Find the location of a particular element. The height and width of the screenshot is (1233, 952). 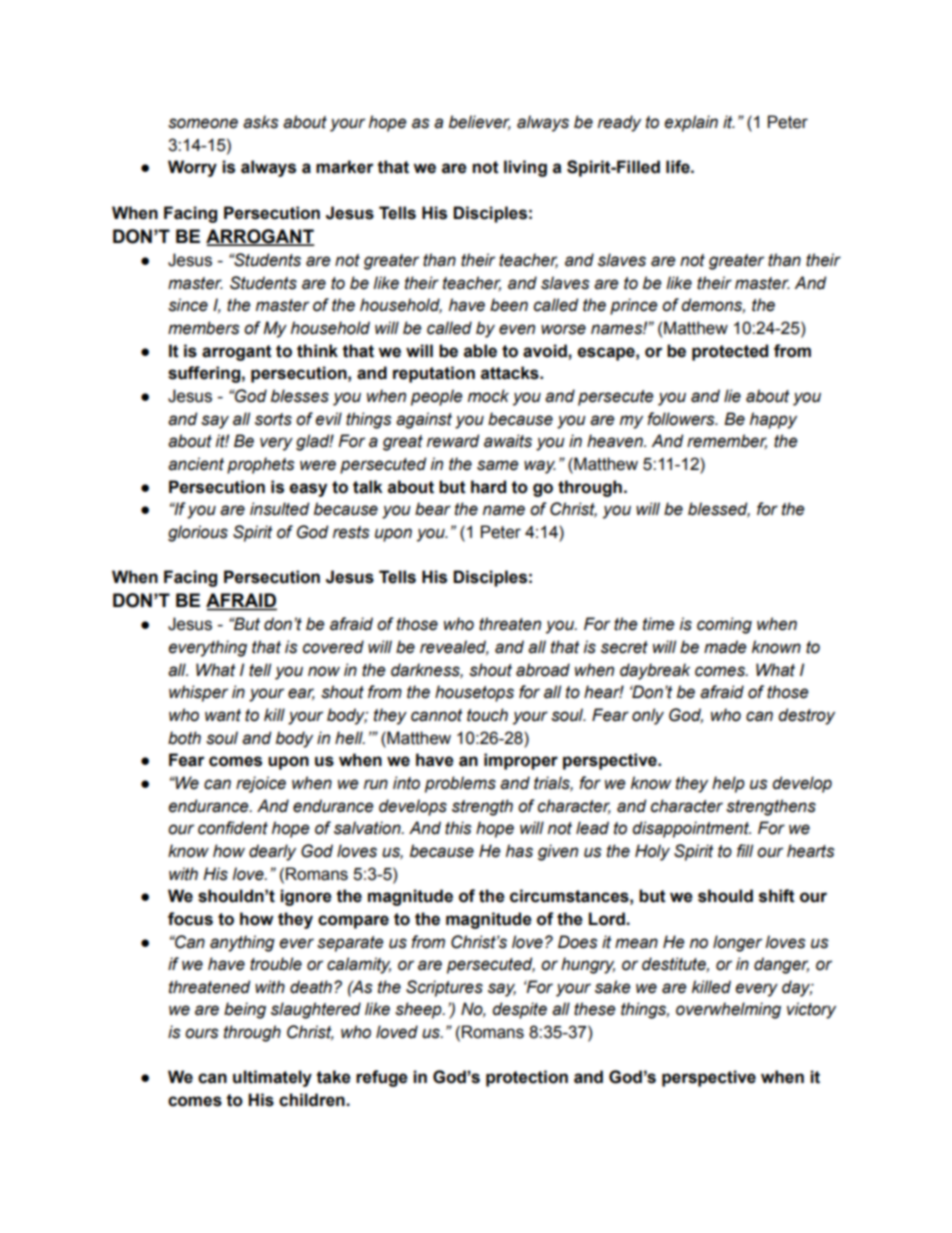

living is located at coordinates (525, 168).
